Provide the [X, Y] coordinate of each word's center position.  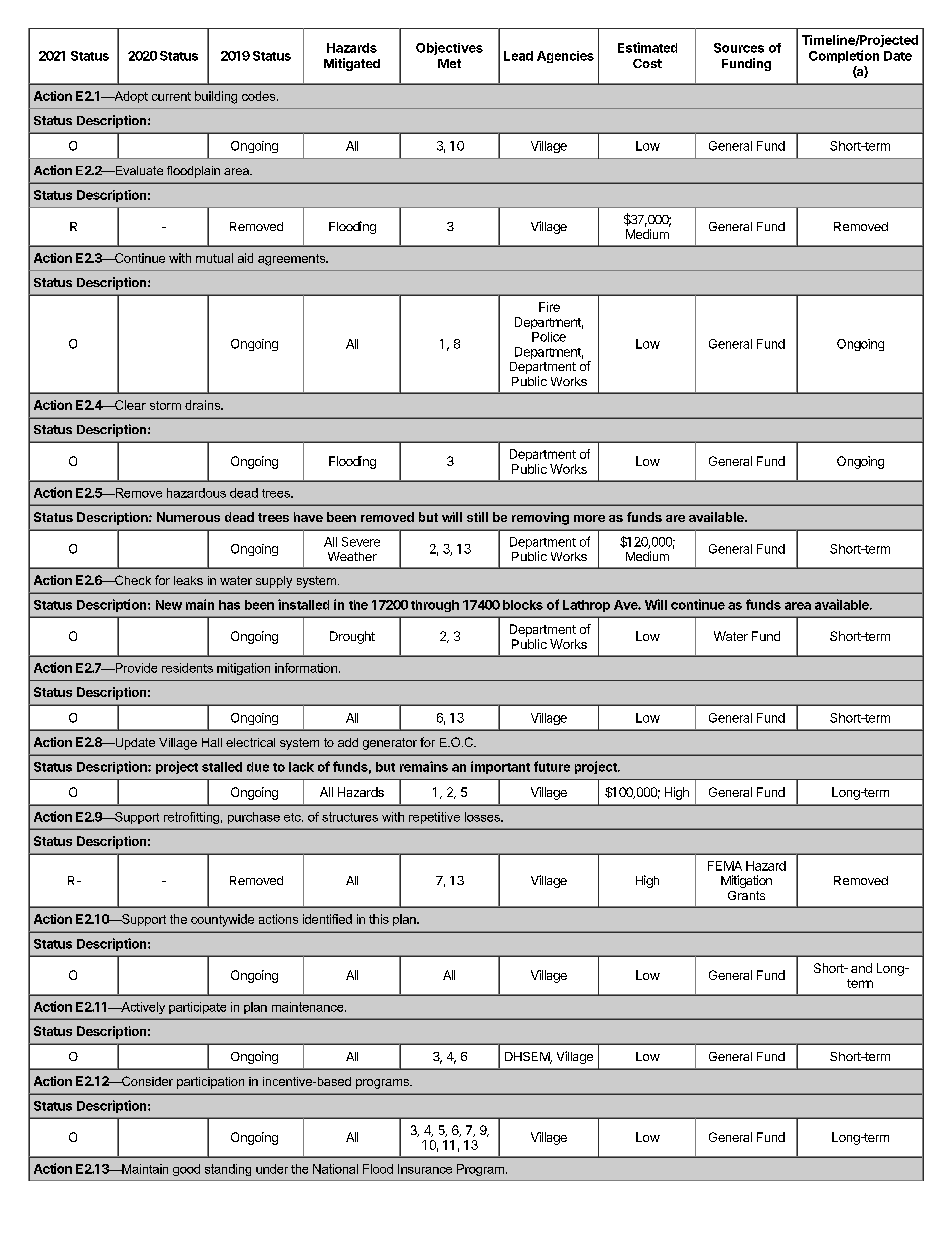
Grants [746, 895]
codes [260, 96]
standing [228, 1170]
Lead [518, 56]
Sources [739, 48]
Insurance [425, 1169]
